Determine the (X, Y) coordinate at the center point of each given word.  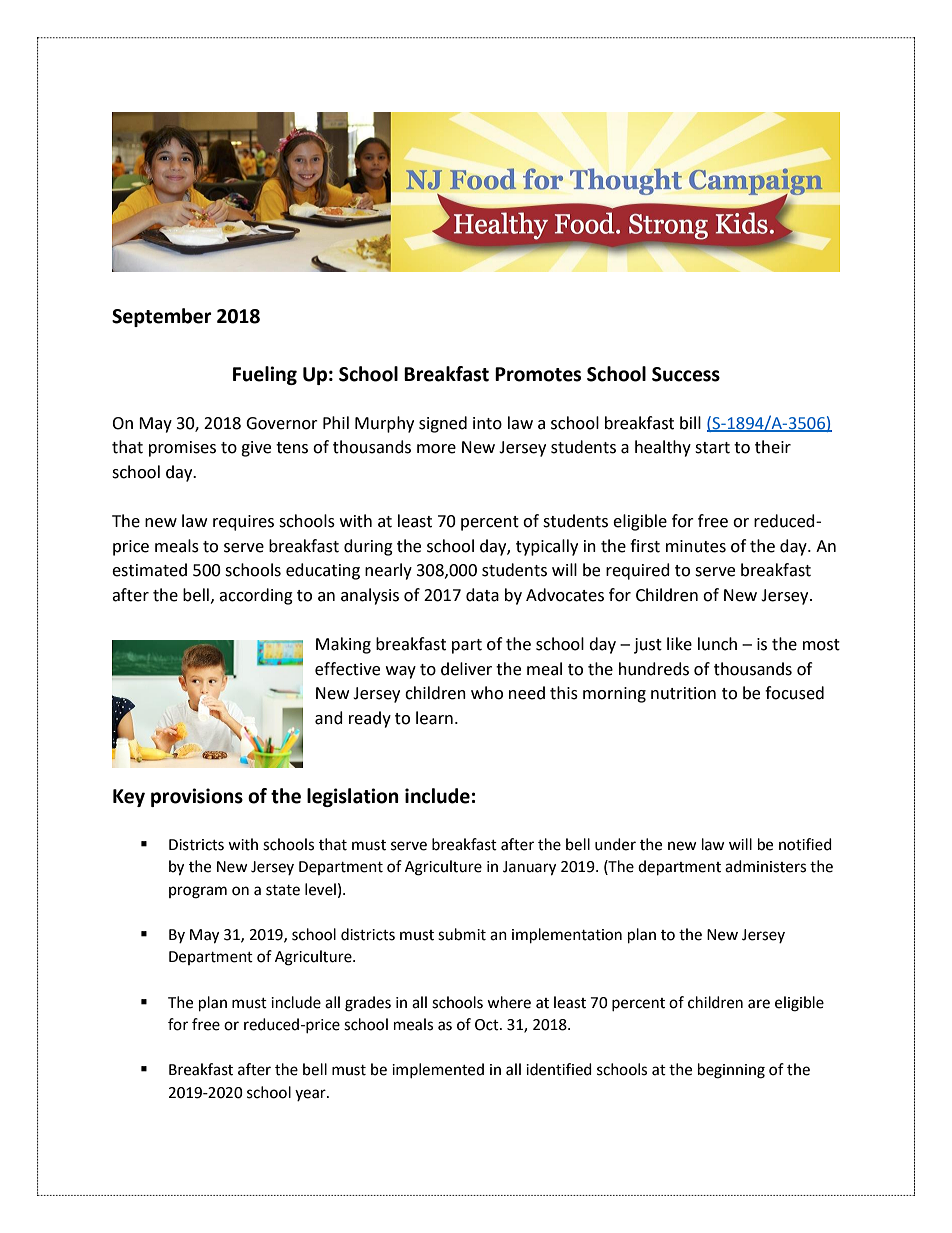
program (198, 892)
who (487, 693)
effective (347, 669)
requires (243, 523)
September (162, 317)
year (311, 1095)
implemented (438, 1070)
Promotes (538, 374)
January (529, 868)
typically (547, 547)
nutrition (683, 693)
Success (686, 374)
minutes (696, 546)
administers (765, 866)
